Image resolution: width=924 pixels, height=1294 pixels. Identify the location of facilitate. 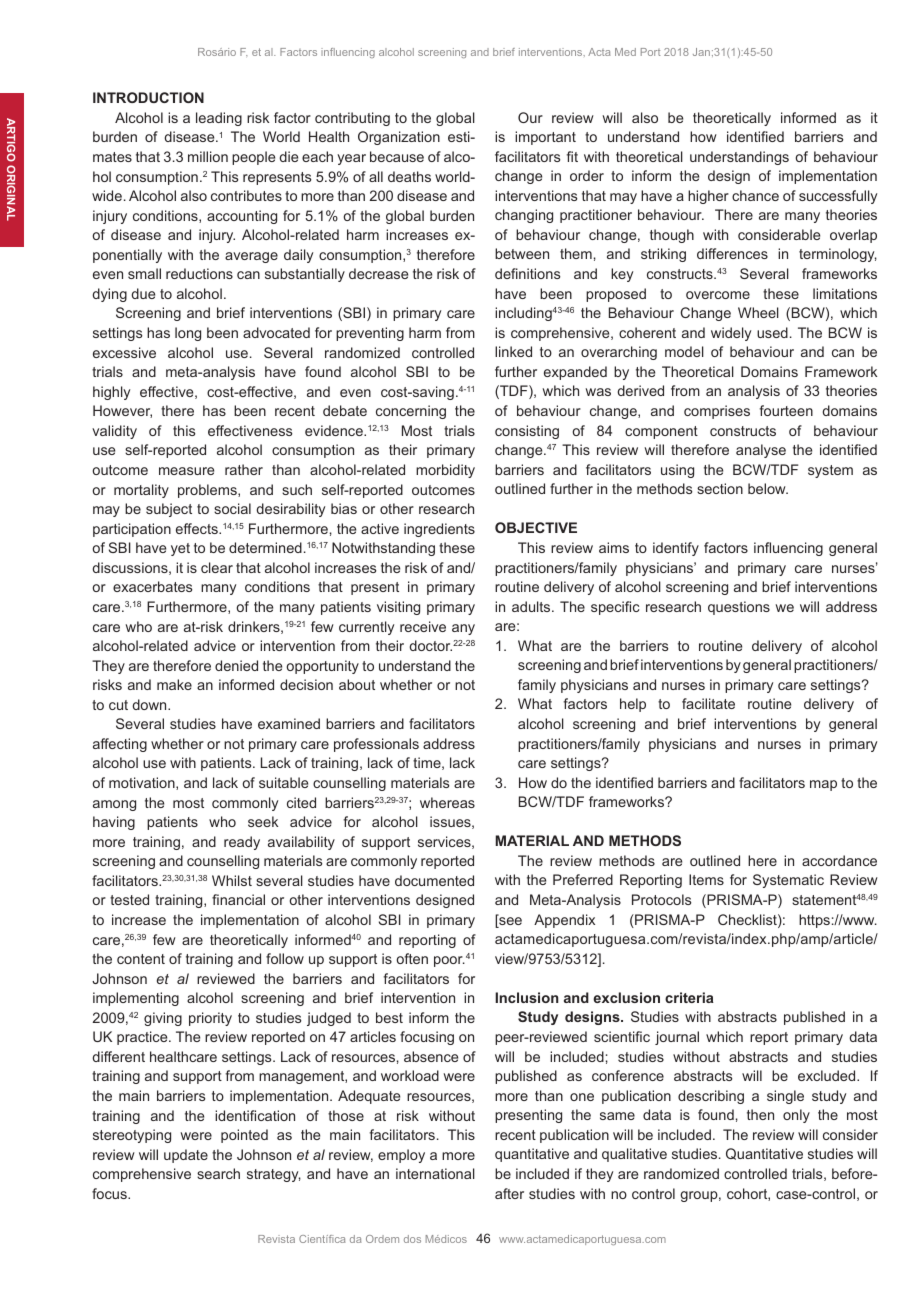
(708, 703).
